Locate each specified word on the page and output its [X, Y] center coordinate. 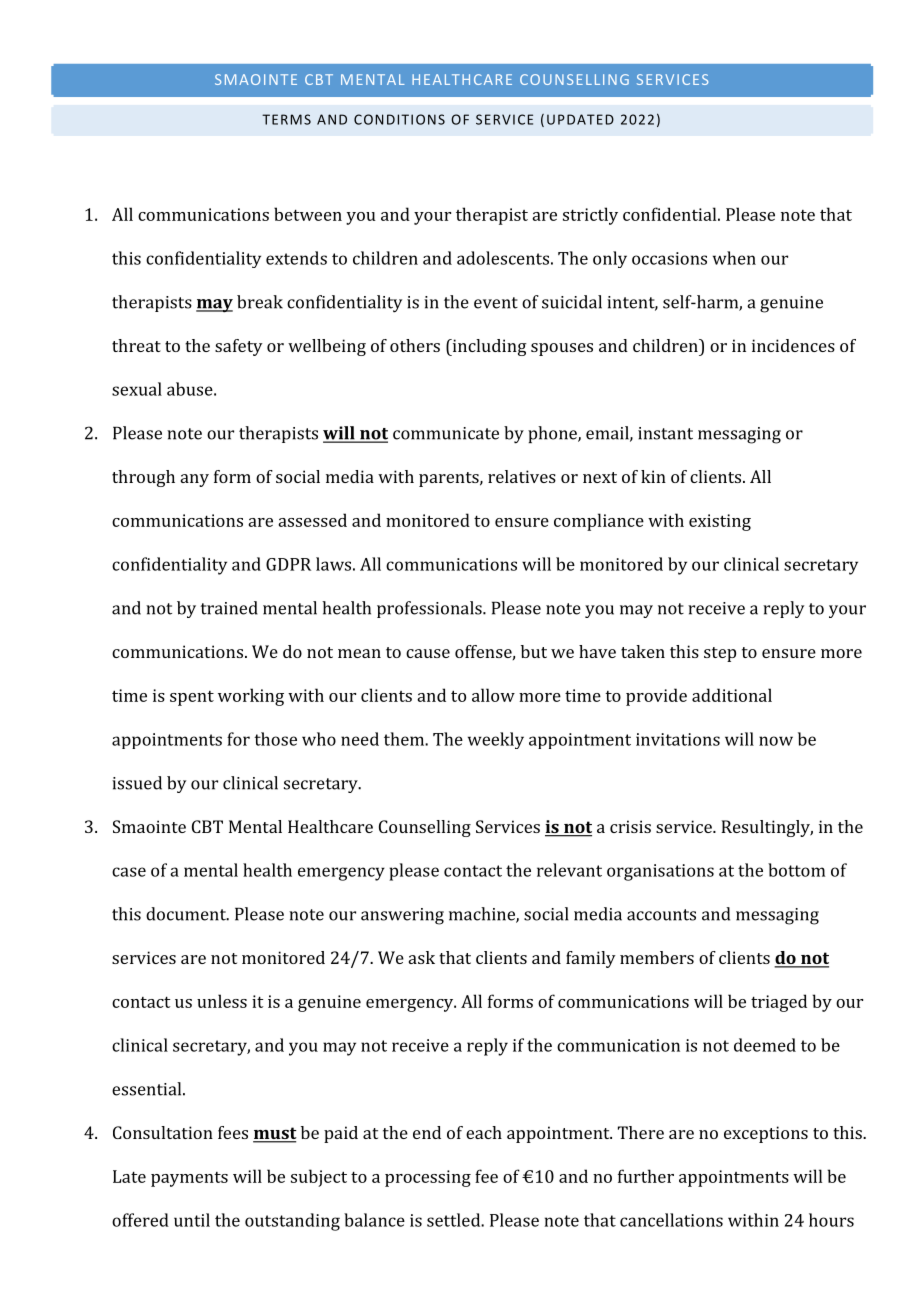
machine [483, 915]
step [720, 654]
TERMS [286, 119]
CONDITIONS [399, 119]
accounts [661, 915]
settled [454, 1220]
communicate [446, 433]
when [734, 258]
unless [222, 1001]
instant [665, 433]
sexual [137, 389]
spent [192, 698]
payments [189, 1179]
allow [493, 695]
